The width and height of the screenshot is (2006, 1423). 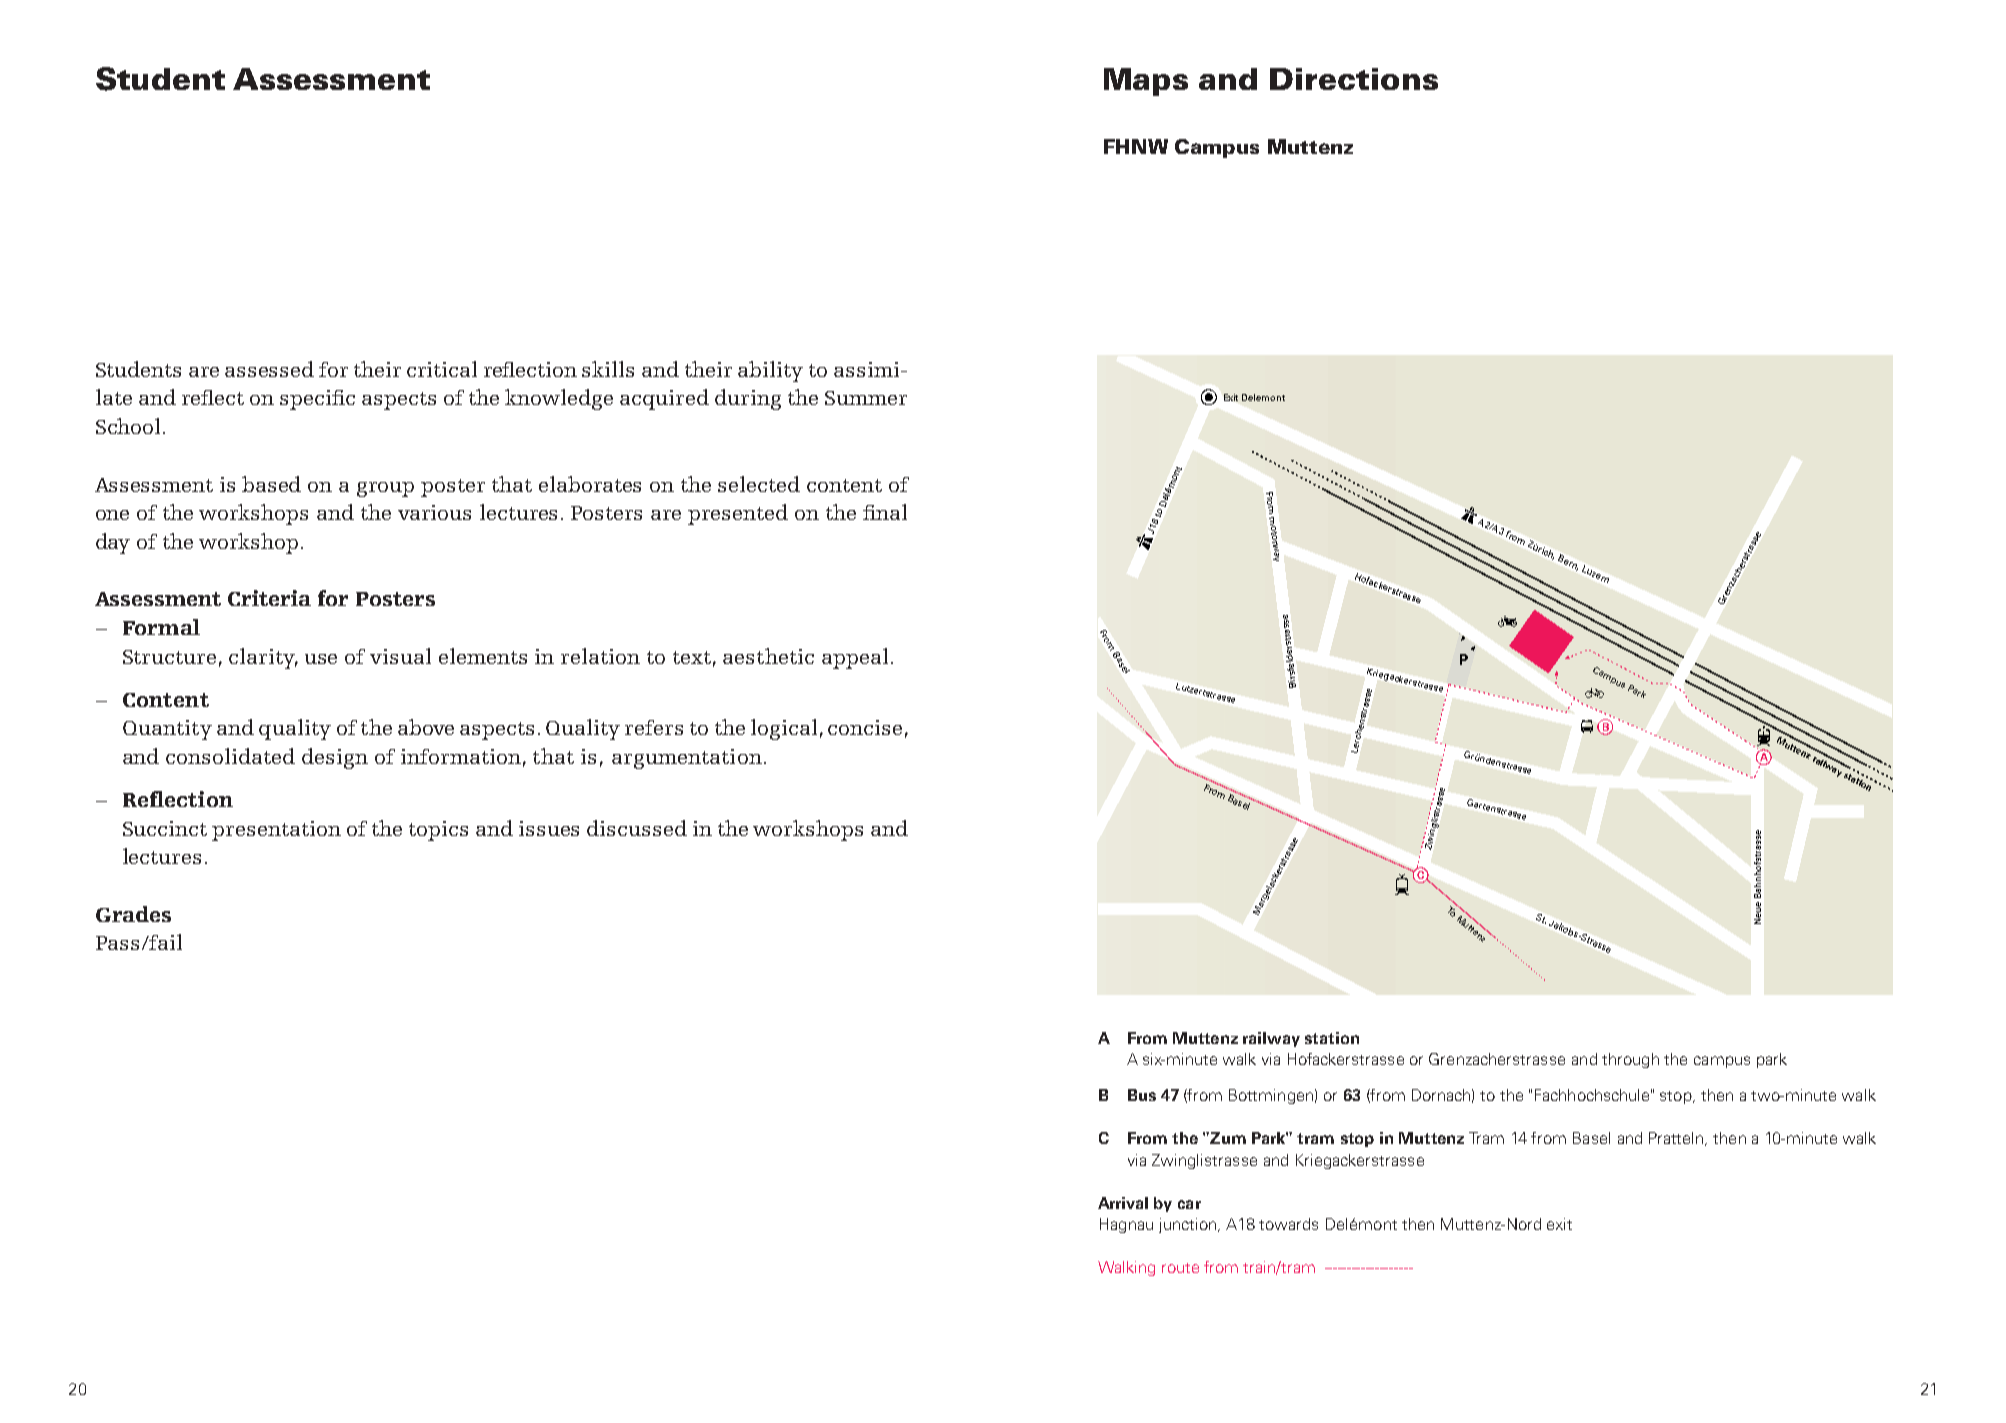 What do you see at coordinates (133, 914) in the screenshot?
I see `Grades` at bounding box center [133, 914].
